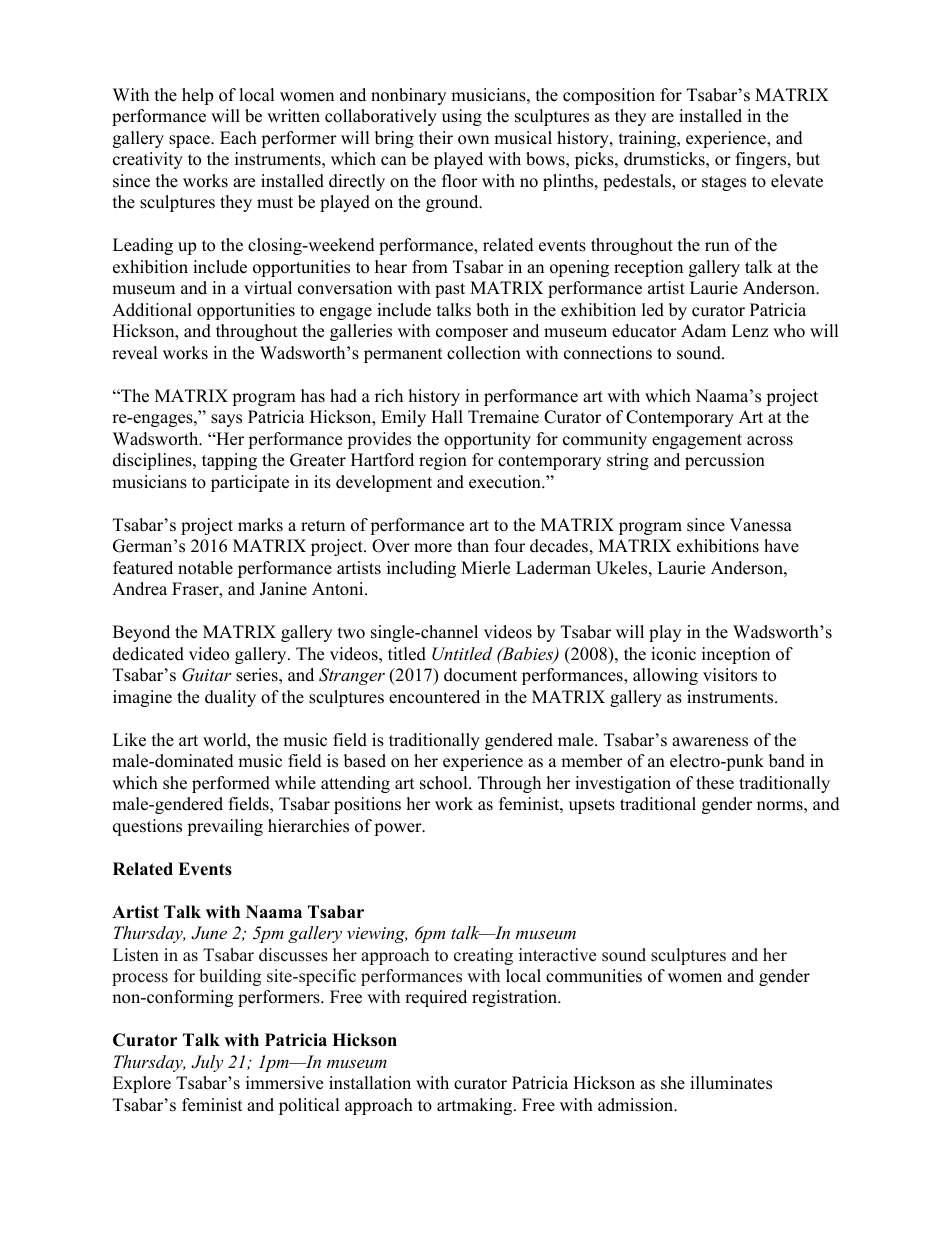 Image resolution: width=952 pixels, height=1233 pixels. What do you see at coordinates (462, 117) in the screenshot?
I see `using` at bounding box center [462, 117].
